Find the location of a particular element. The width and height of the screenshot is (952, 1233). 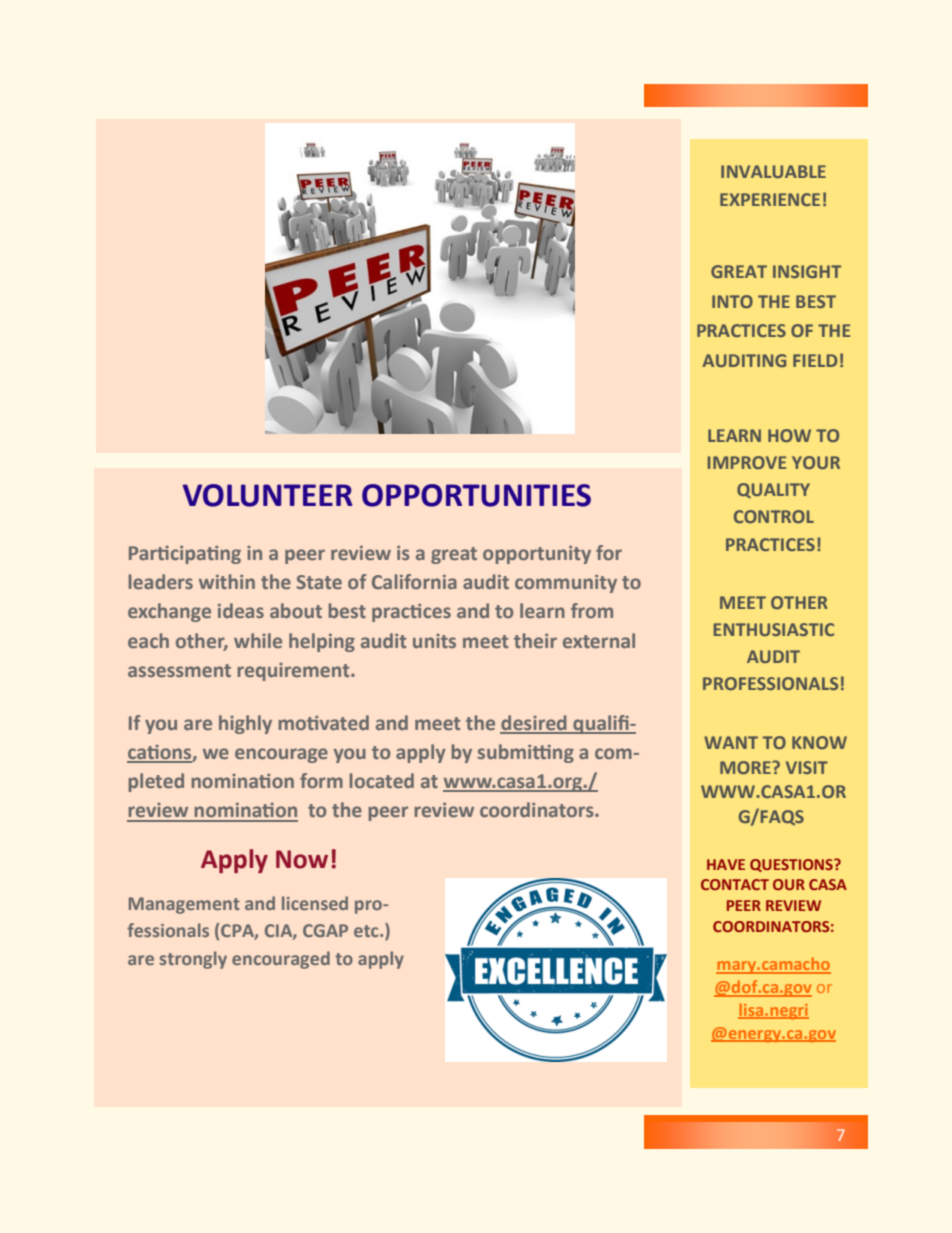

EXPERIENCE is located at coordinates (770, 199).
